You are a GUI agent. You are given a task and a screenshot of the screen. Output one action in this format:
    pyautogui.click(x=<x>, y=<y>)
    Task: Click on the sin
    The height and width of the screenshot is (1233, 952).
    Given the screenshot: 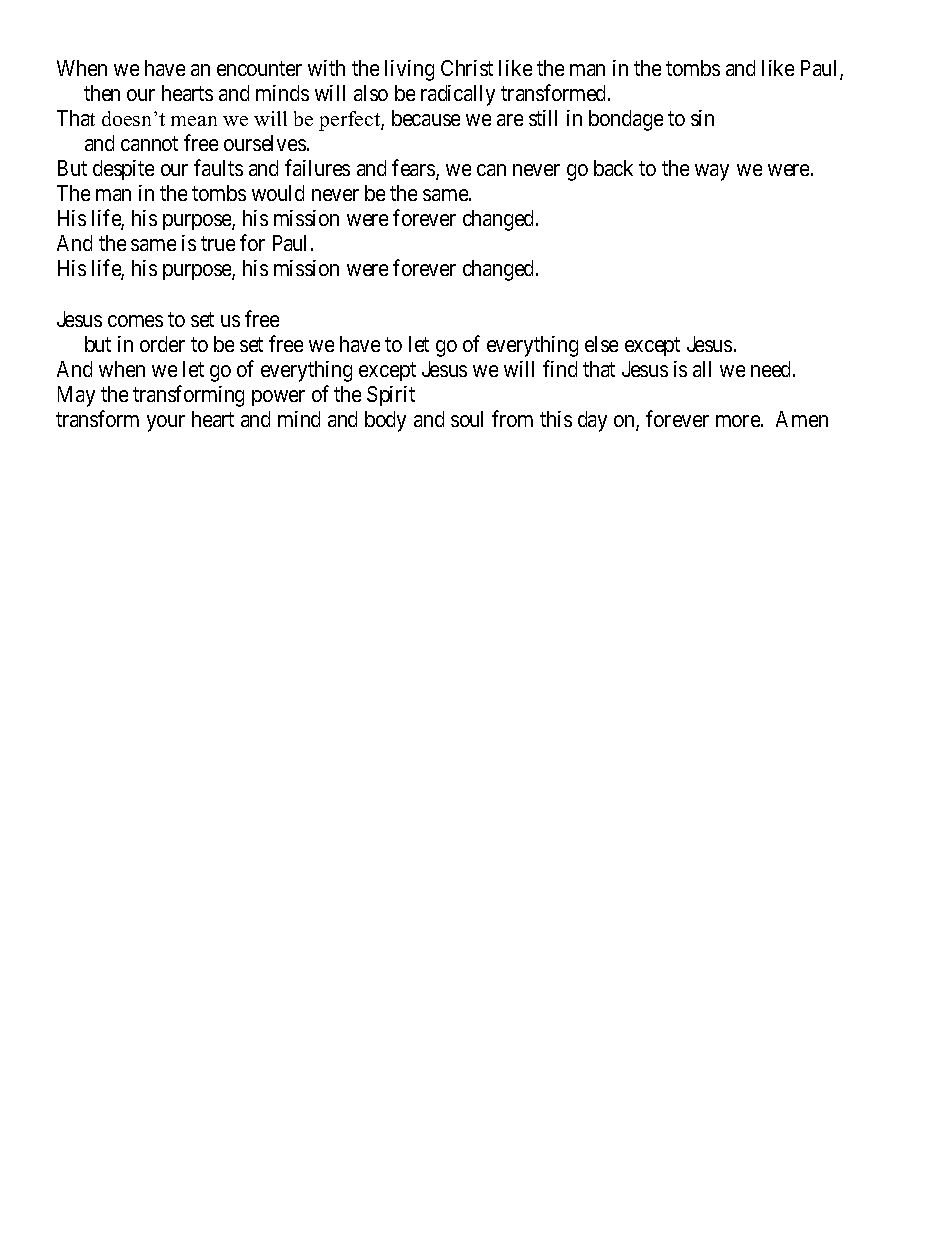 What is the action you would take?
    pyautogui.click(x=702, y=118)
